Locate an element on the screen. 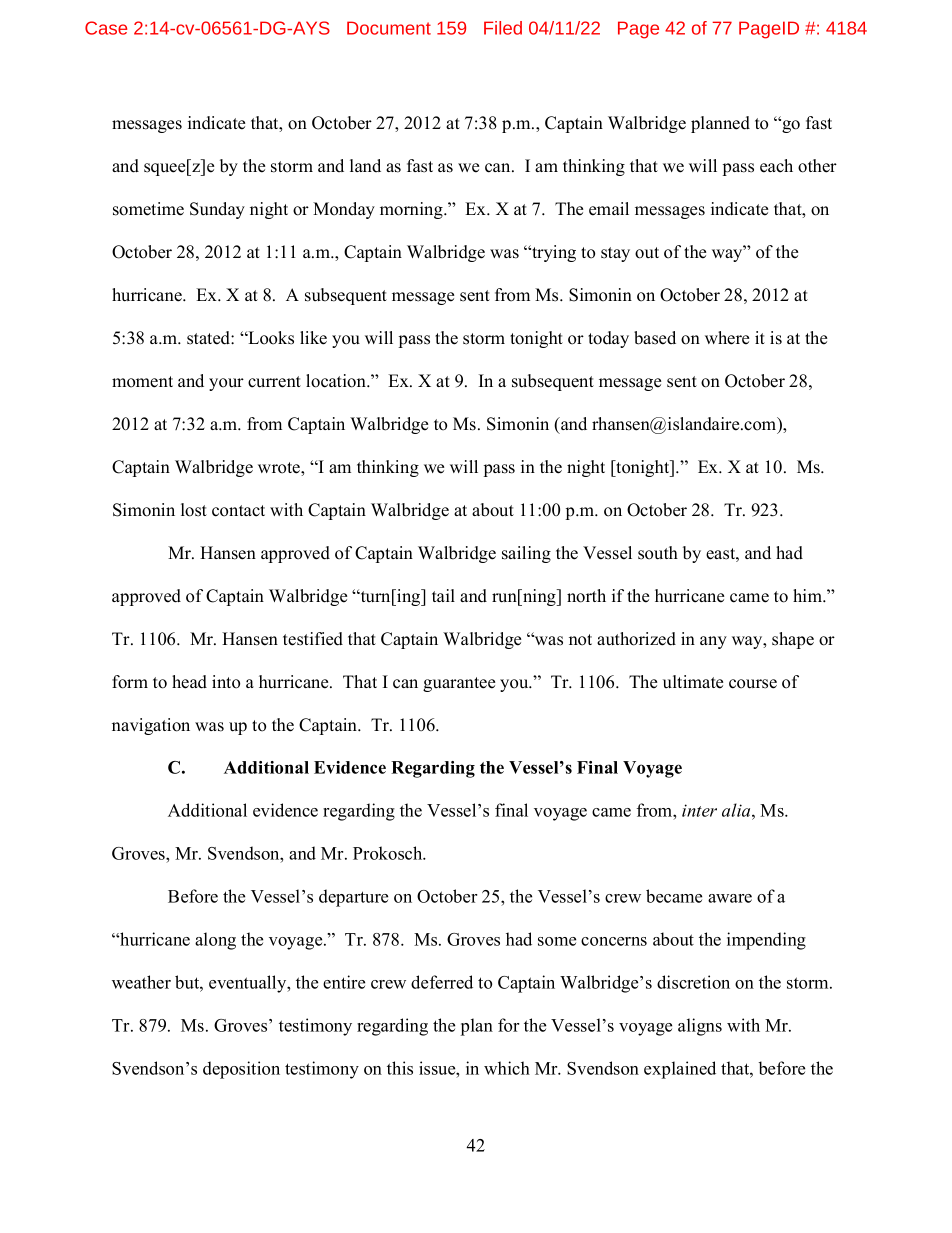 The image size is (952, 1233). aligns is located at coordinates (700, 1027).
